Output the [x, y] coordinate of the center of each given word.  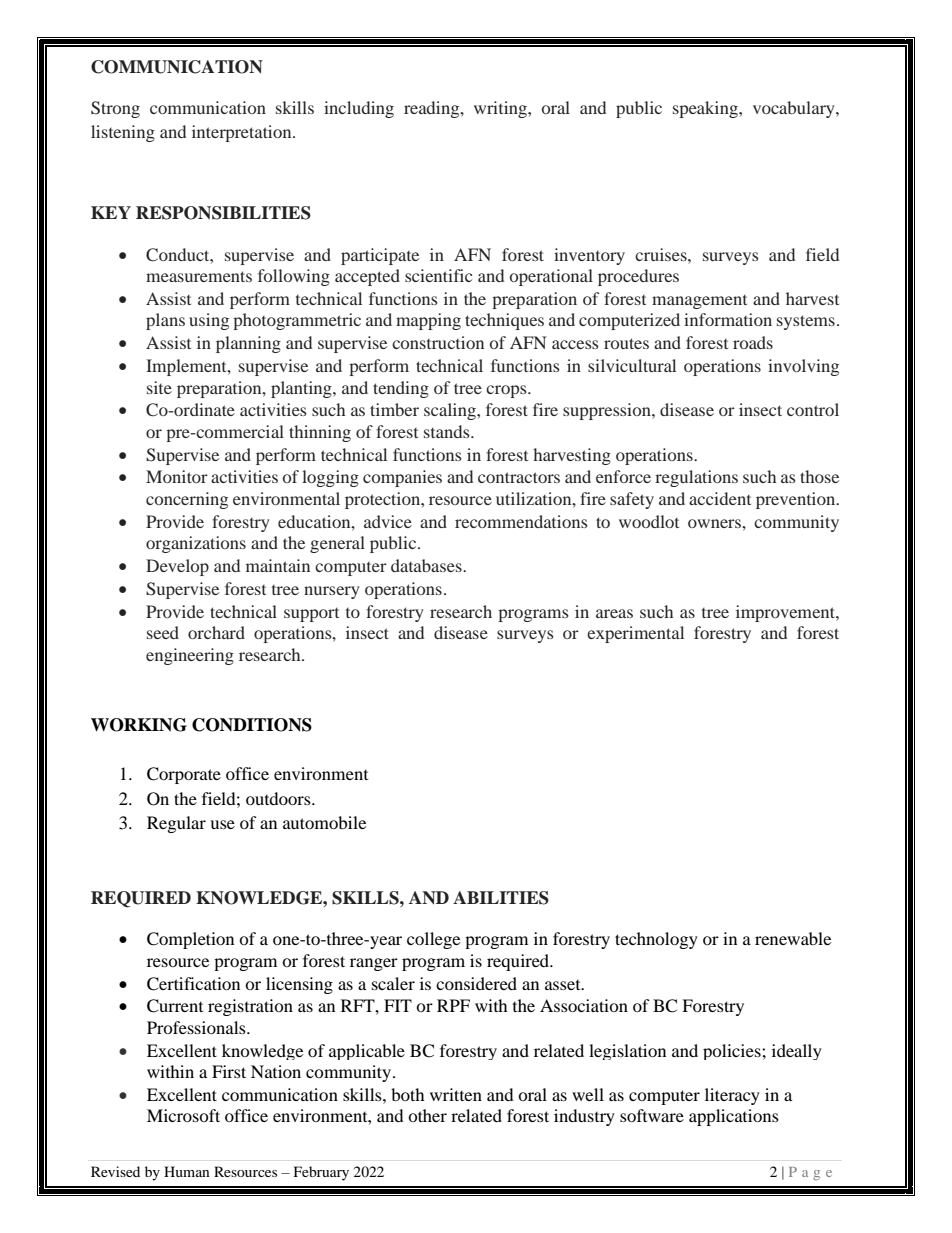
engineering [190, 656]
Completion [190, 940]
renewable [793, 938]
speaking [706, 109]
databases [427, 565]
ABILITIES [501, 898]
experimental [635, 634]
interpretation [243, 133]
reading [433, 109]
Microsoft [183, 1115]
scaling [451, 411]
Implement [187, 367]
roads [753, 342]
